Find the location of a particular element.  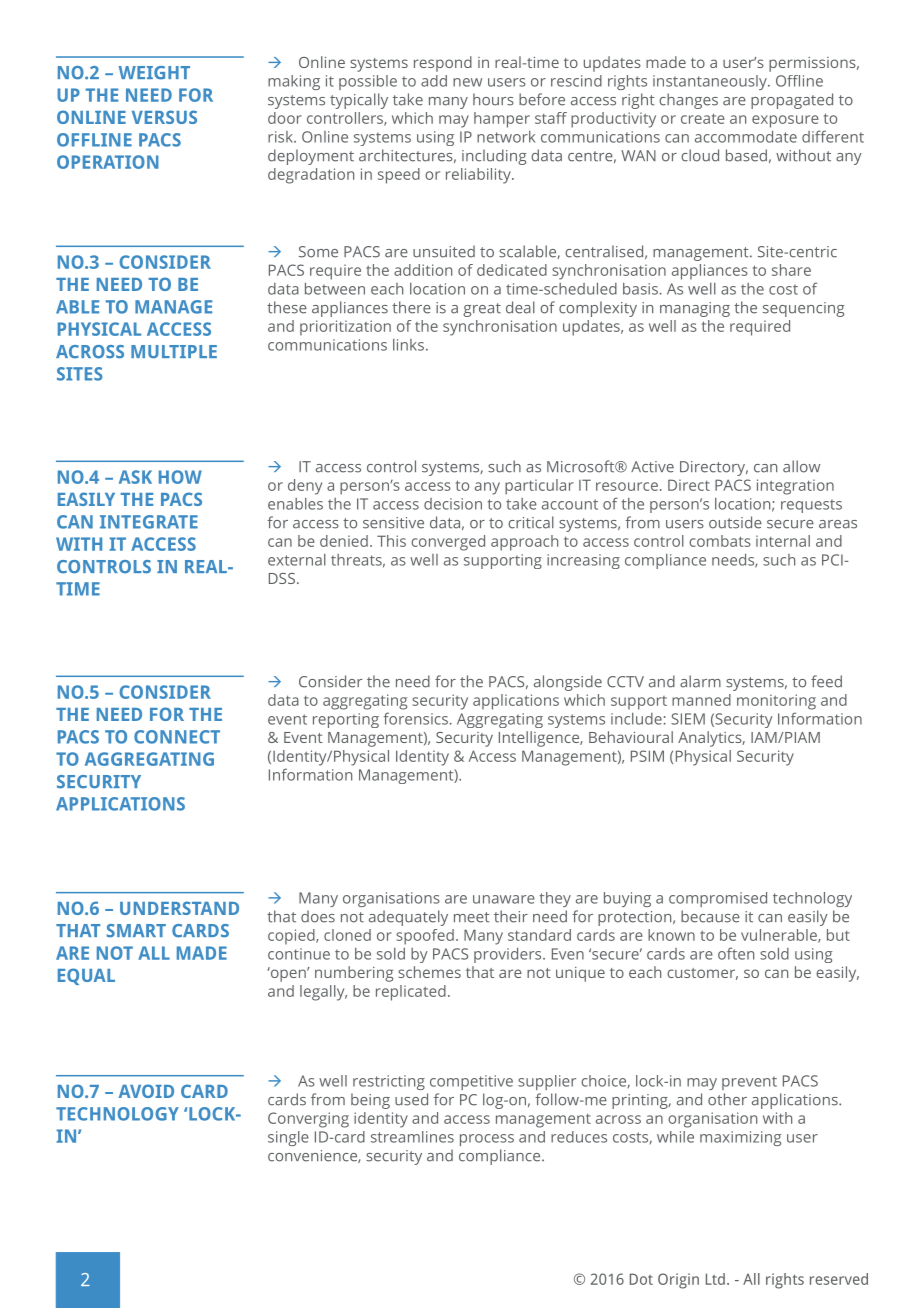

propagated is located at coordinates (792, 101).
